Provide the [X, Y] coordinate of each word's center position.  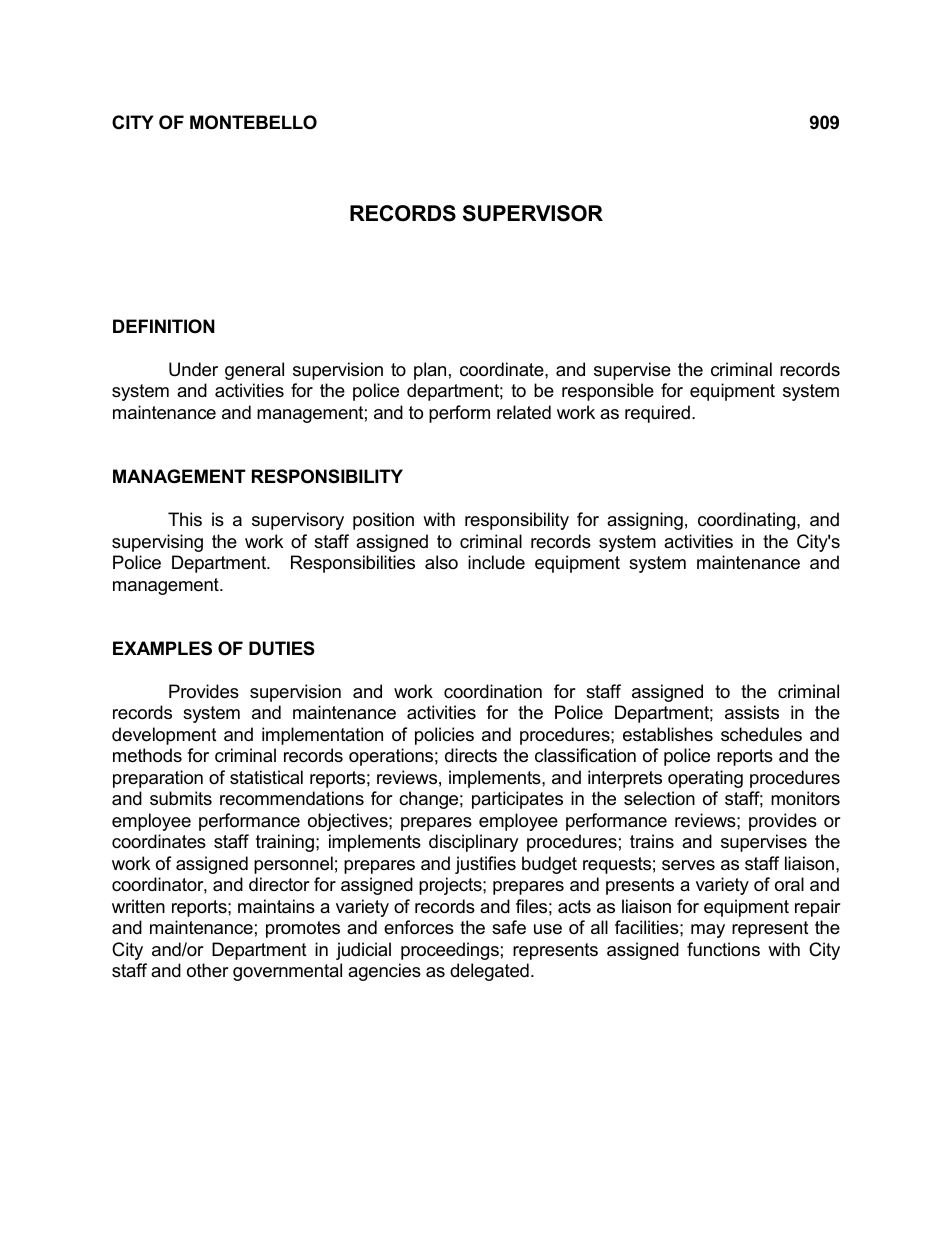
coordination [493, 691]
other [208, 970]
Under [193, 369]
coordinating [748, 521]
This [185, 519]
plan [430, 371]
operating [705, 779]
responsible [608, 392]
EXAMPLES [162, 648]
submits [181, 798]
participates [517, 800]
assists [752, 712]
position [383, 521]
